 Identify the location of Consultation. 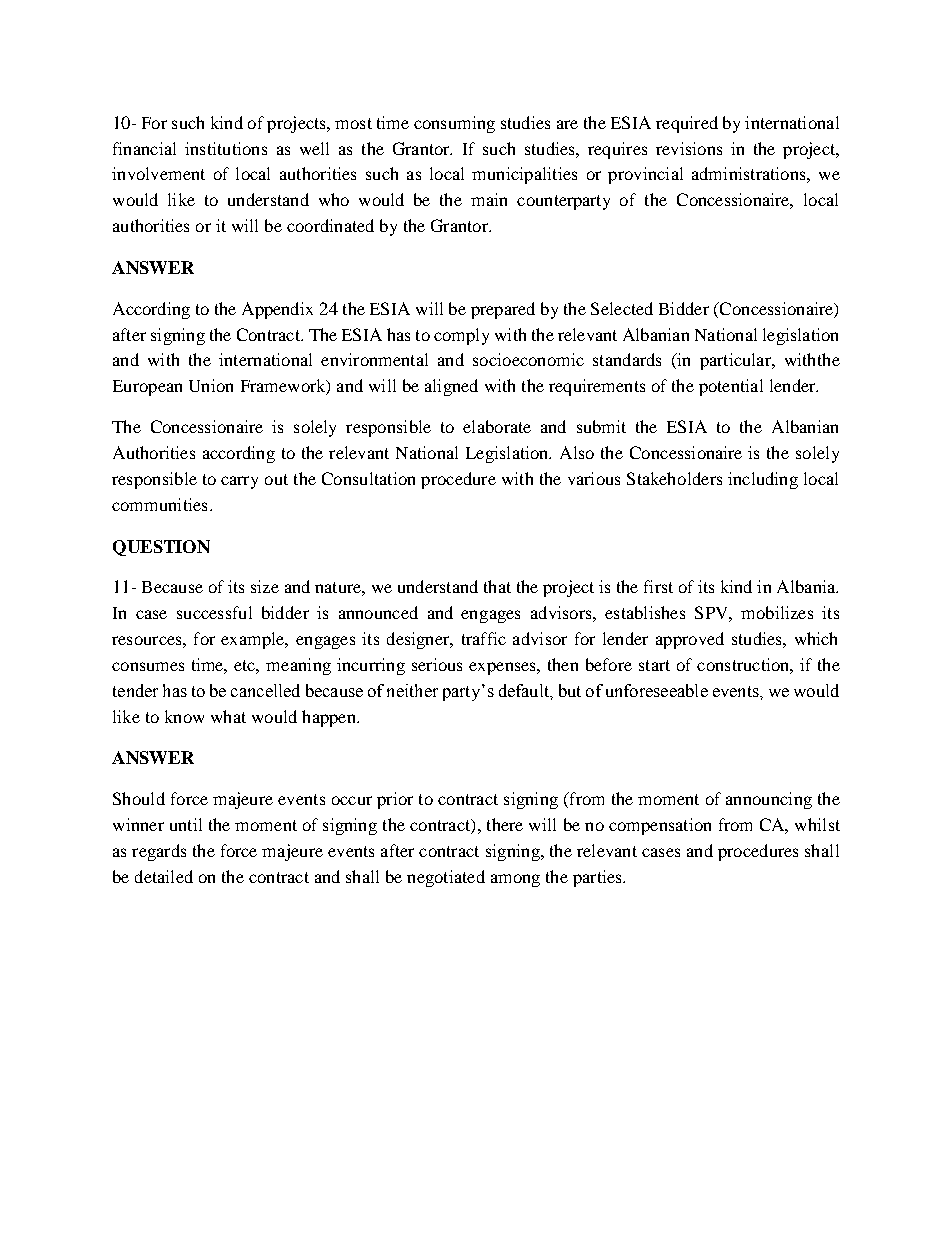
(368, 478).
